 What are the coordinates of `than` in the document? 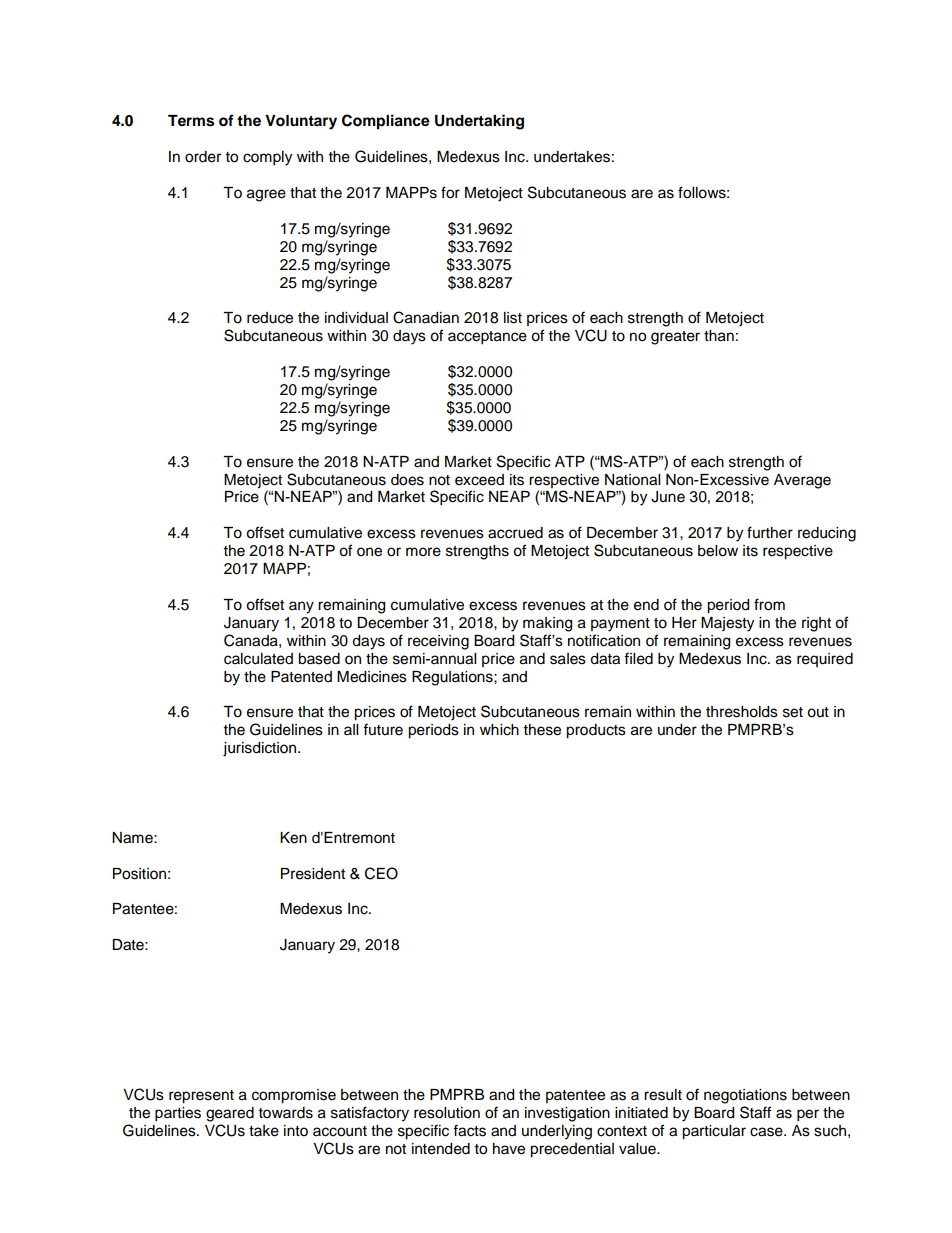 It's located at (719, 336).
